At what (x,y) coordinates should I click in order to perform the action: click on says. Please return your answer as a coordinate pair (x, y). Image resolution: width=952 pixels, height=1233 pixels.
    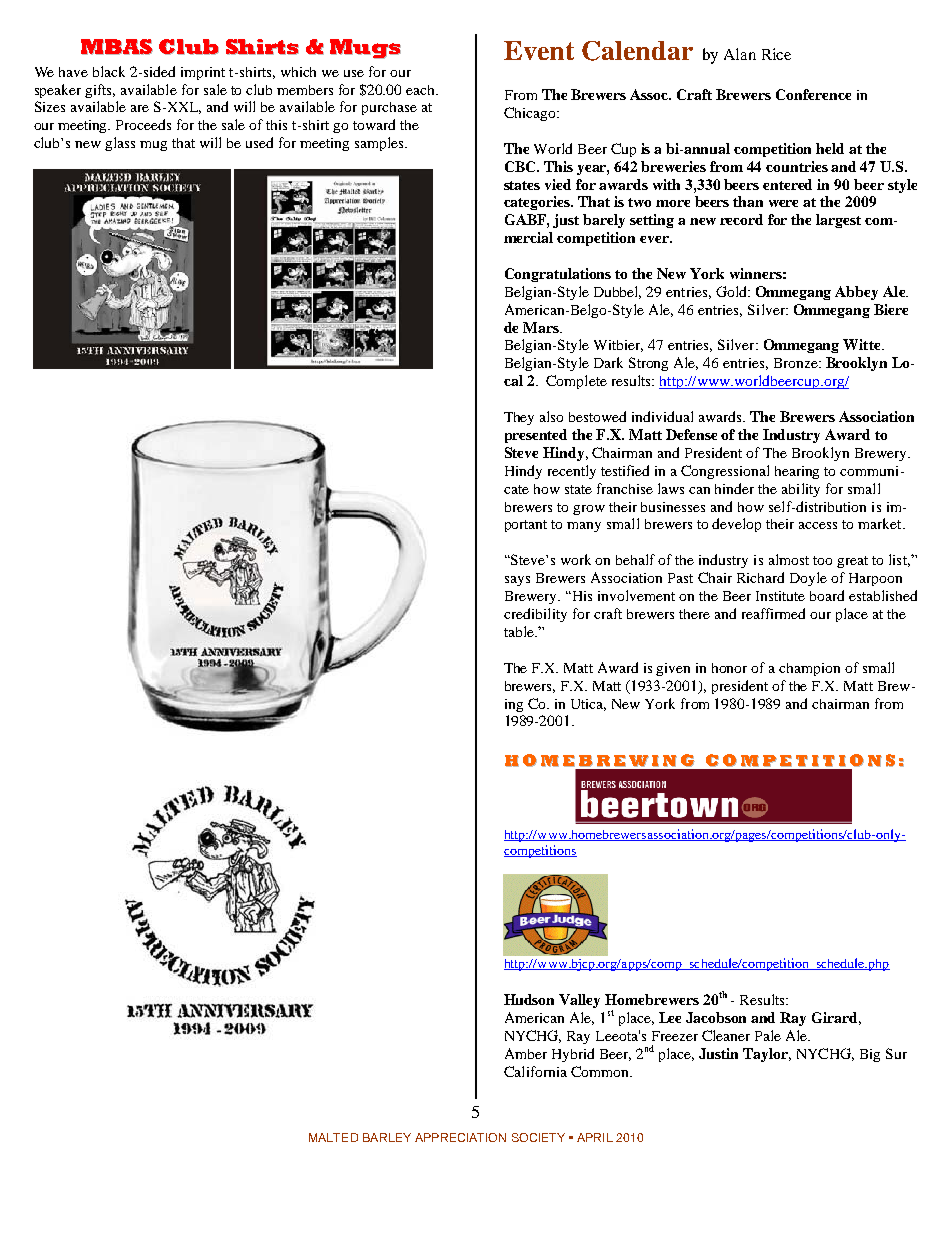
    Looking at the image, I should click on (517, 581).
